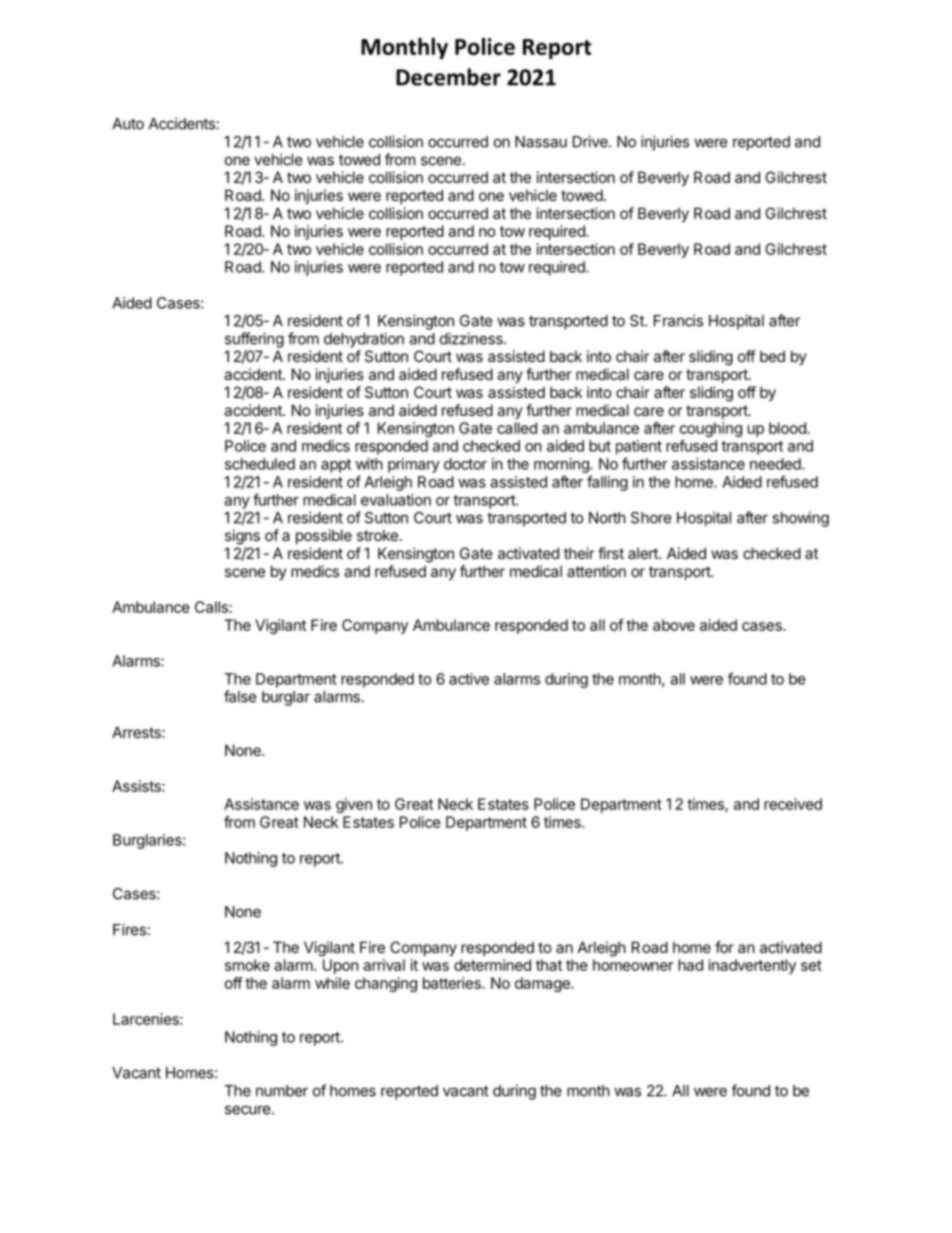 The width and height of the screenshot is (952, 1233). What do you see at coordinates (242, 537) in the screenshot?
I see `signs` at bounding box center [242, 537].
